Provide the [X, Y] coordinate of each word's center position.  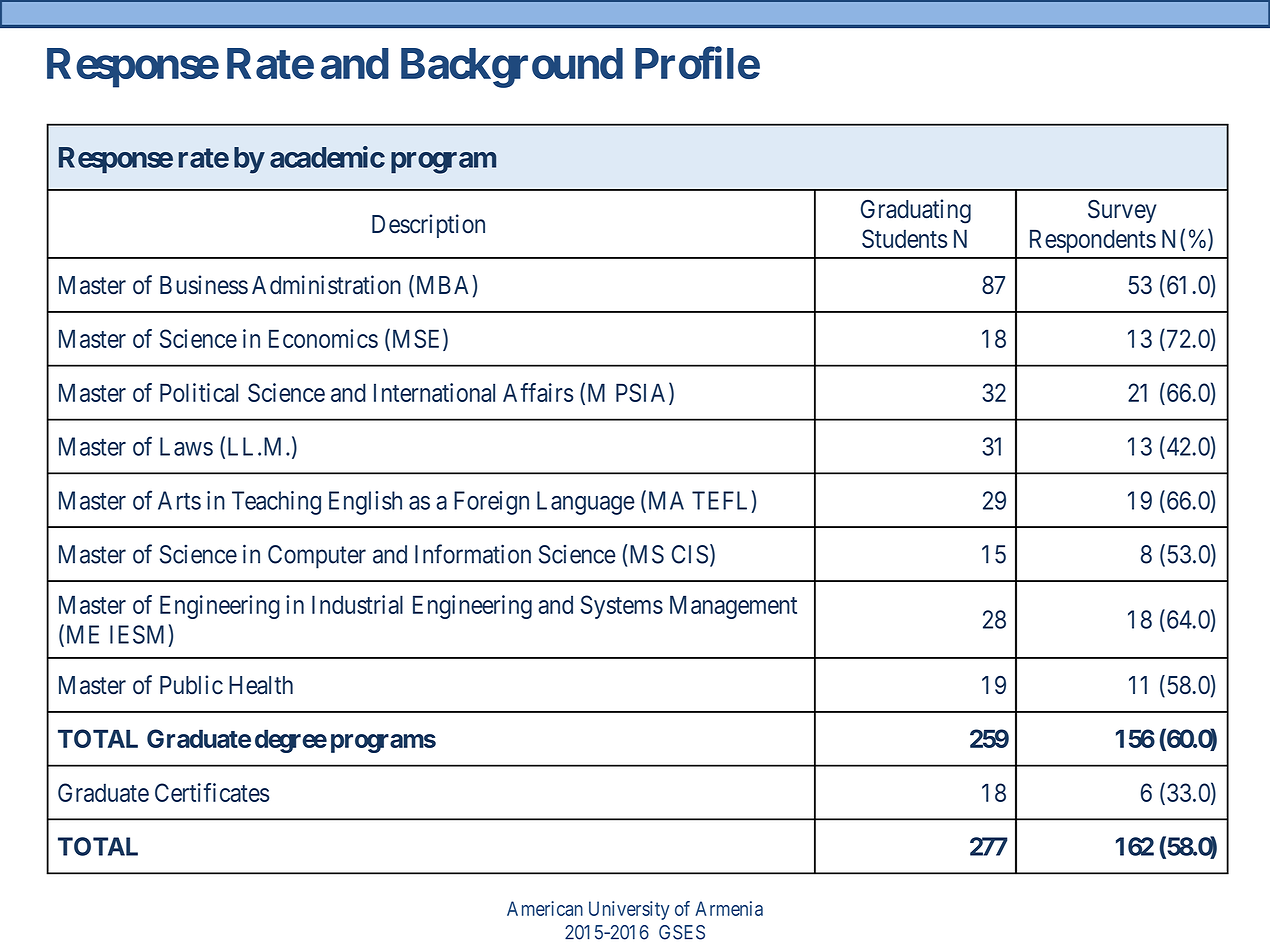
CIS [690, 554]
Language [586, 503]
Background [512, 68]
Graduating [916, 211]
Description [428, 226]
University [629, 910]
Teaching [276, 503]
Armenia [729, 908]
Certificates [212, 792]
